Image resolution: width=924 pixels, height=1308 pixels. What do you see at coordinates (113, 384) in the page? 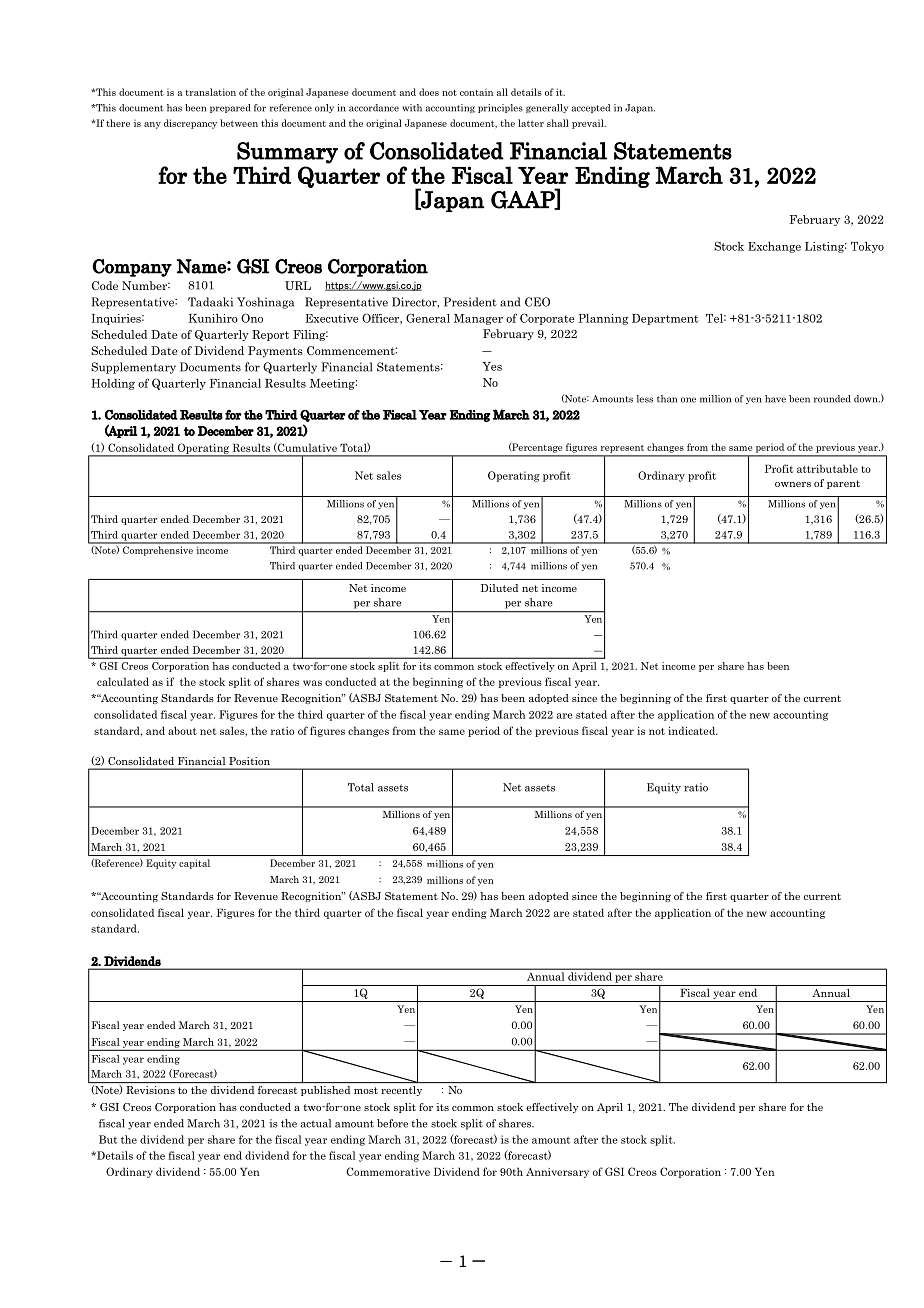
I see `Holding` at bounding box center [113, 384].
